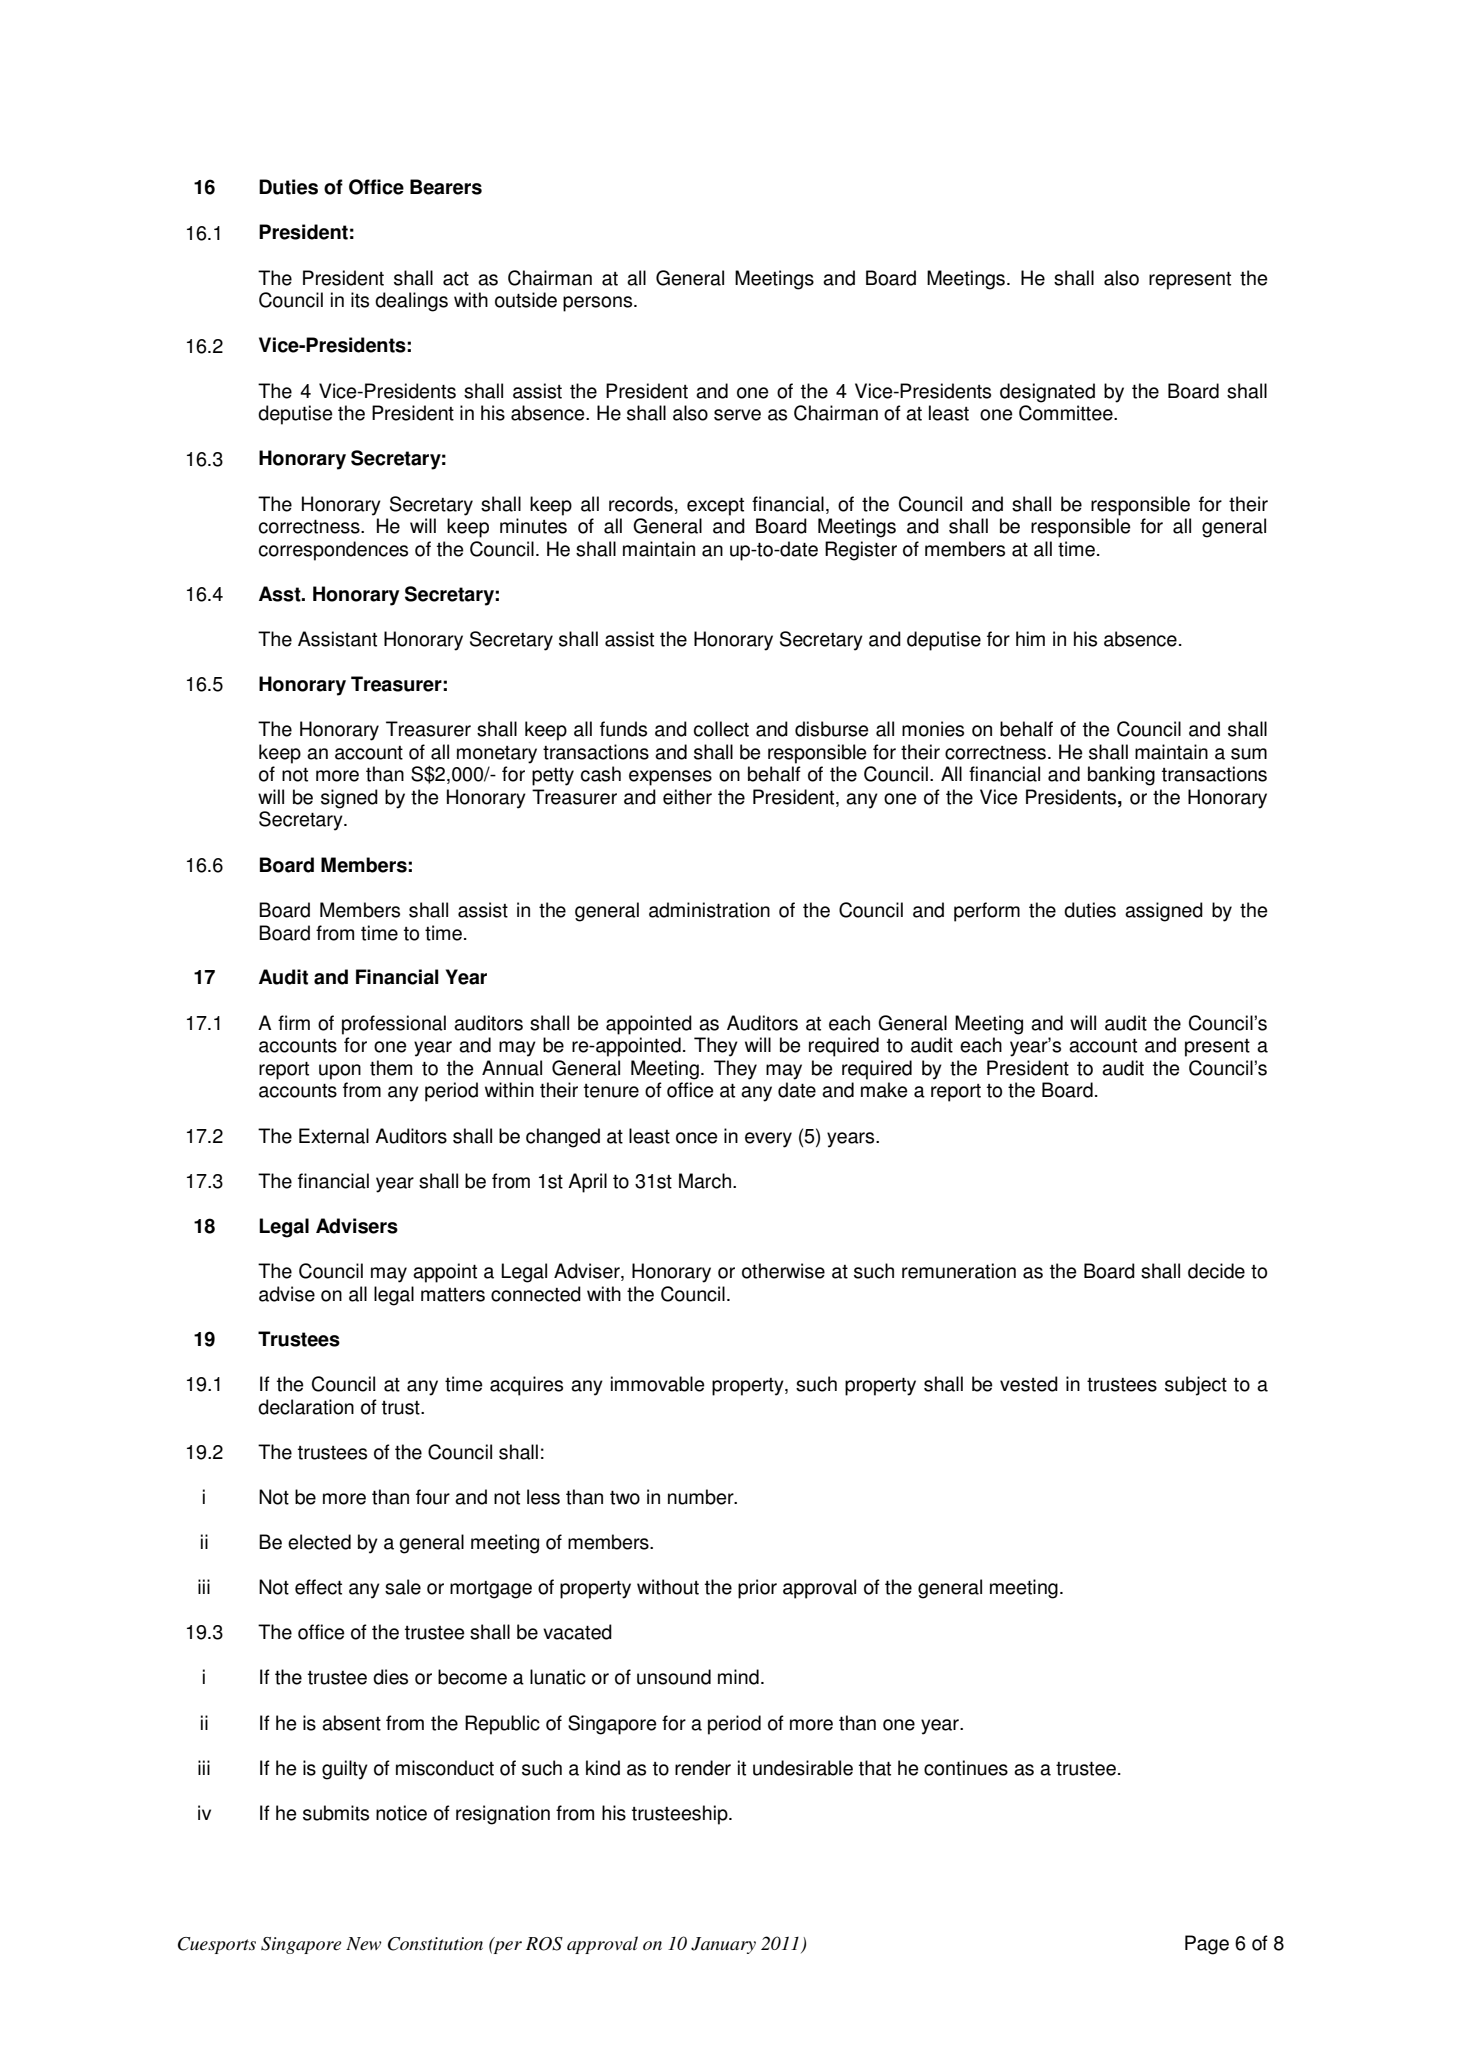 Image resolution: width=1460 pixels, height=2066 pixels. Describe the element at coordinates (411, 302) in the document. I see `dealings` at that location.
